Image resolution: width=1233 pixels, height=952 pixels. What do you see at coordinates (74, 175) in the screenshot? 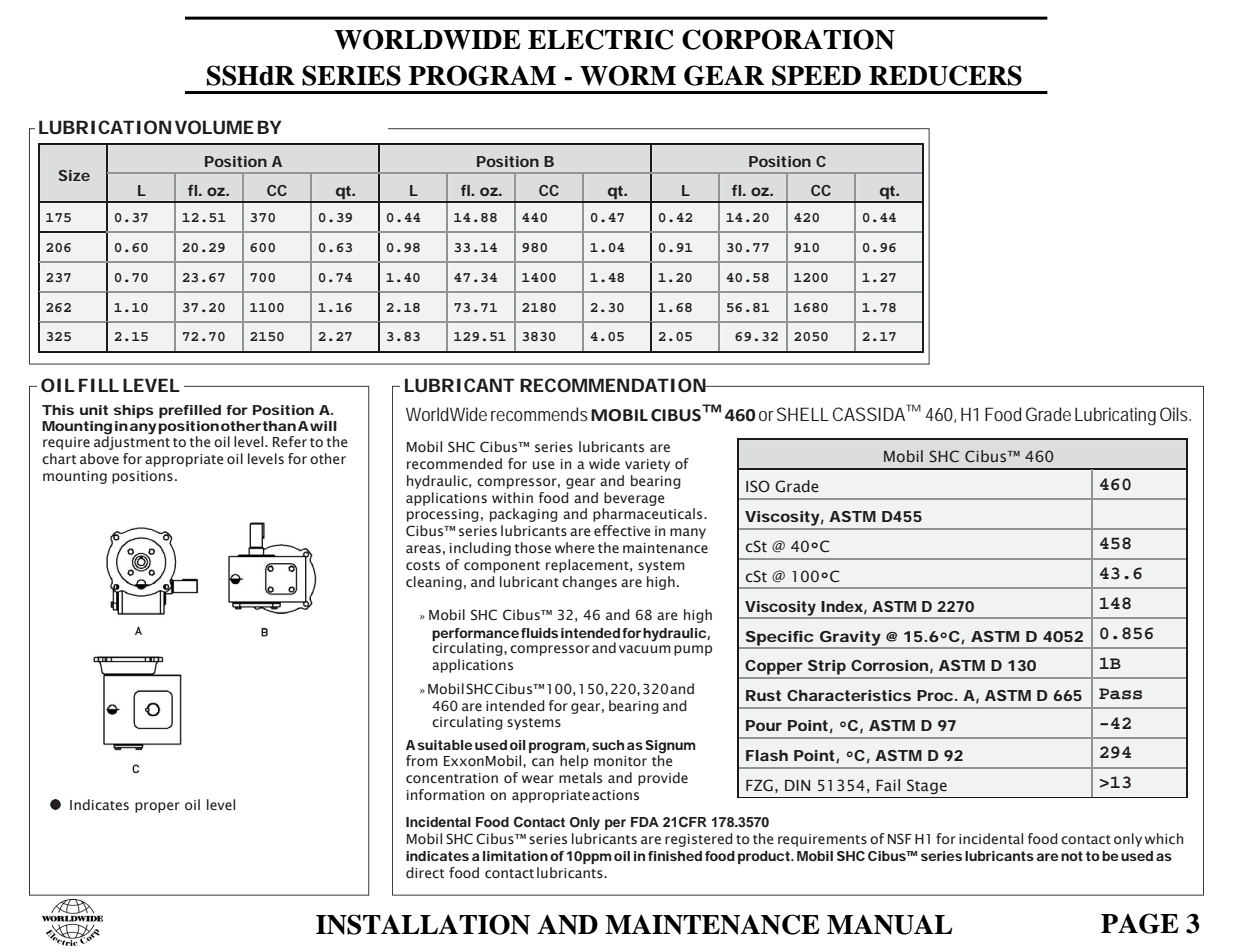
I see `Size` at bounding box center [74, 175].
